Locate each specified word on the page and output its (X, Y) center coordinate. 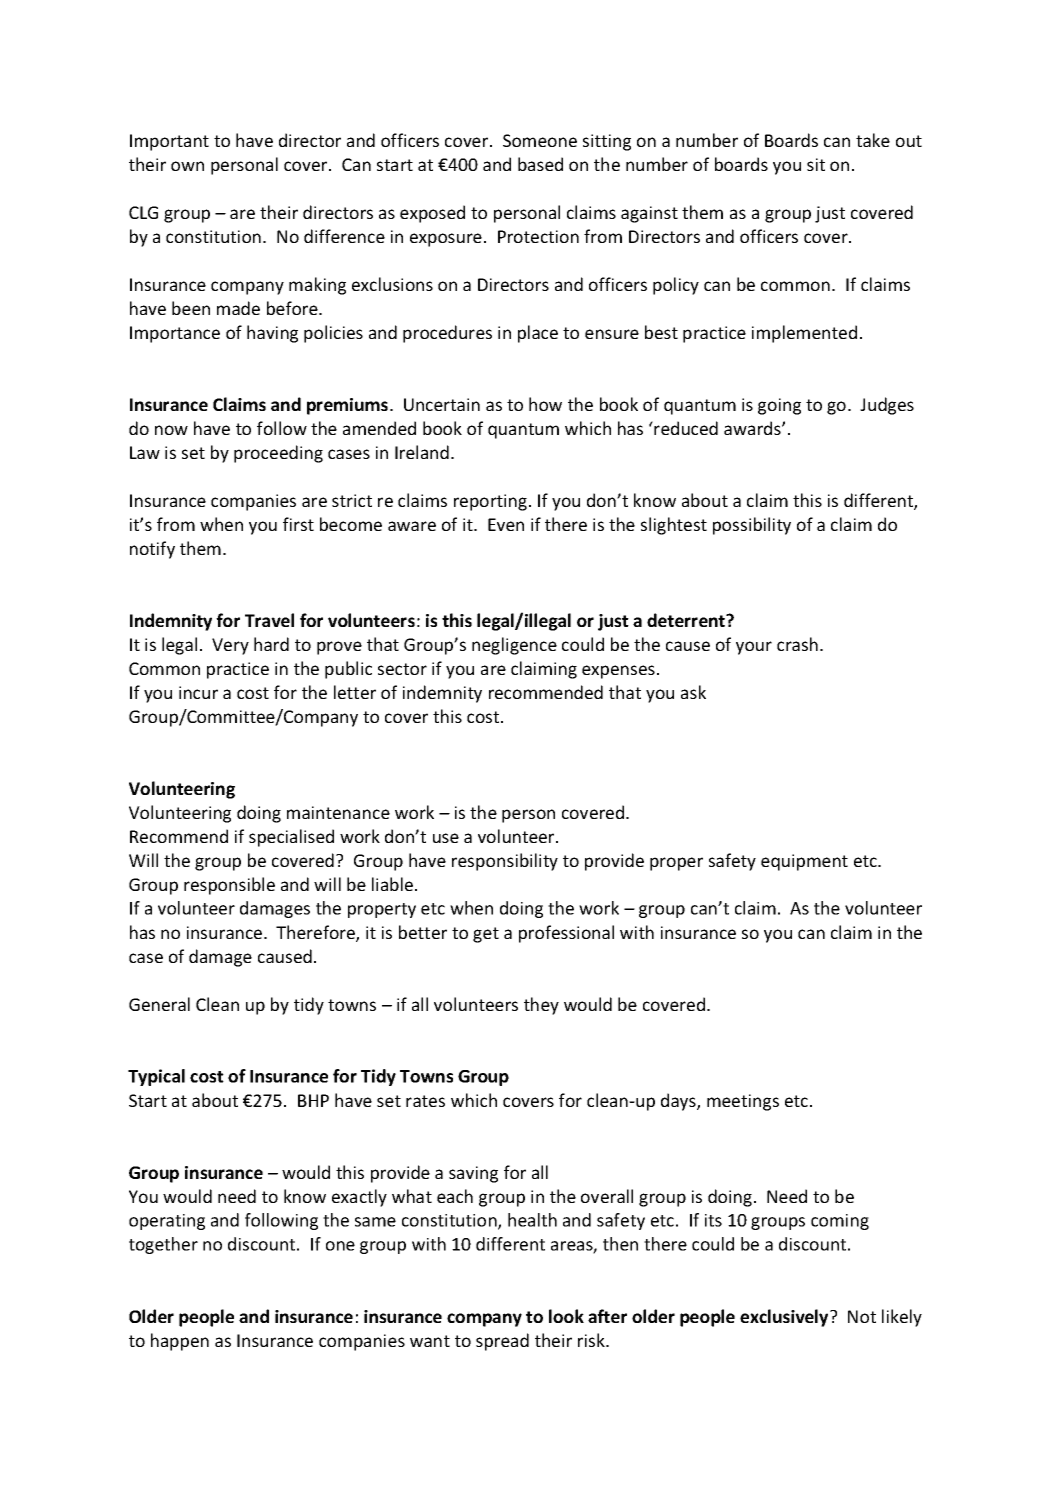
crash (797, 644)
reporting (490, 502)
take (873, 140)
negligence (514, 646)
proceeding (278, 454)
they (541, 1006)
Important (169, 142)
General (159, 1004)
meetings (743, 1102)
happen (180, 1342)
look (566, 1316)
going (779, 406)
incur (198, 692)
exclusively (785, 1318)
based (540, 164)
